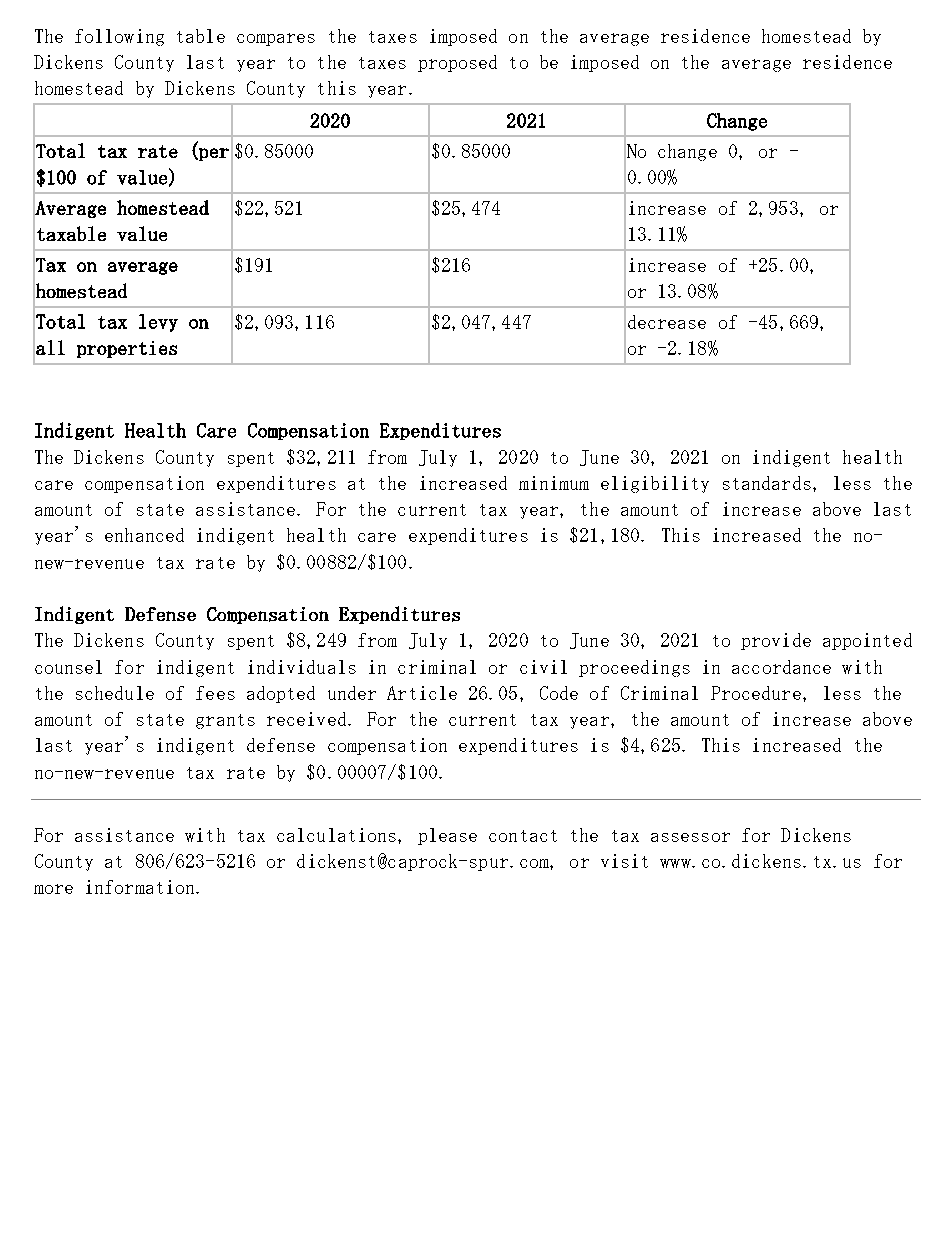 The width and height of the document is (952, 1233). I want to click on assessor, so click(690, 837).
